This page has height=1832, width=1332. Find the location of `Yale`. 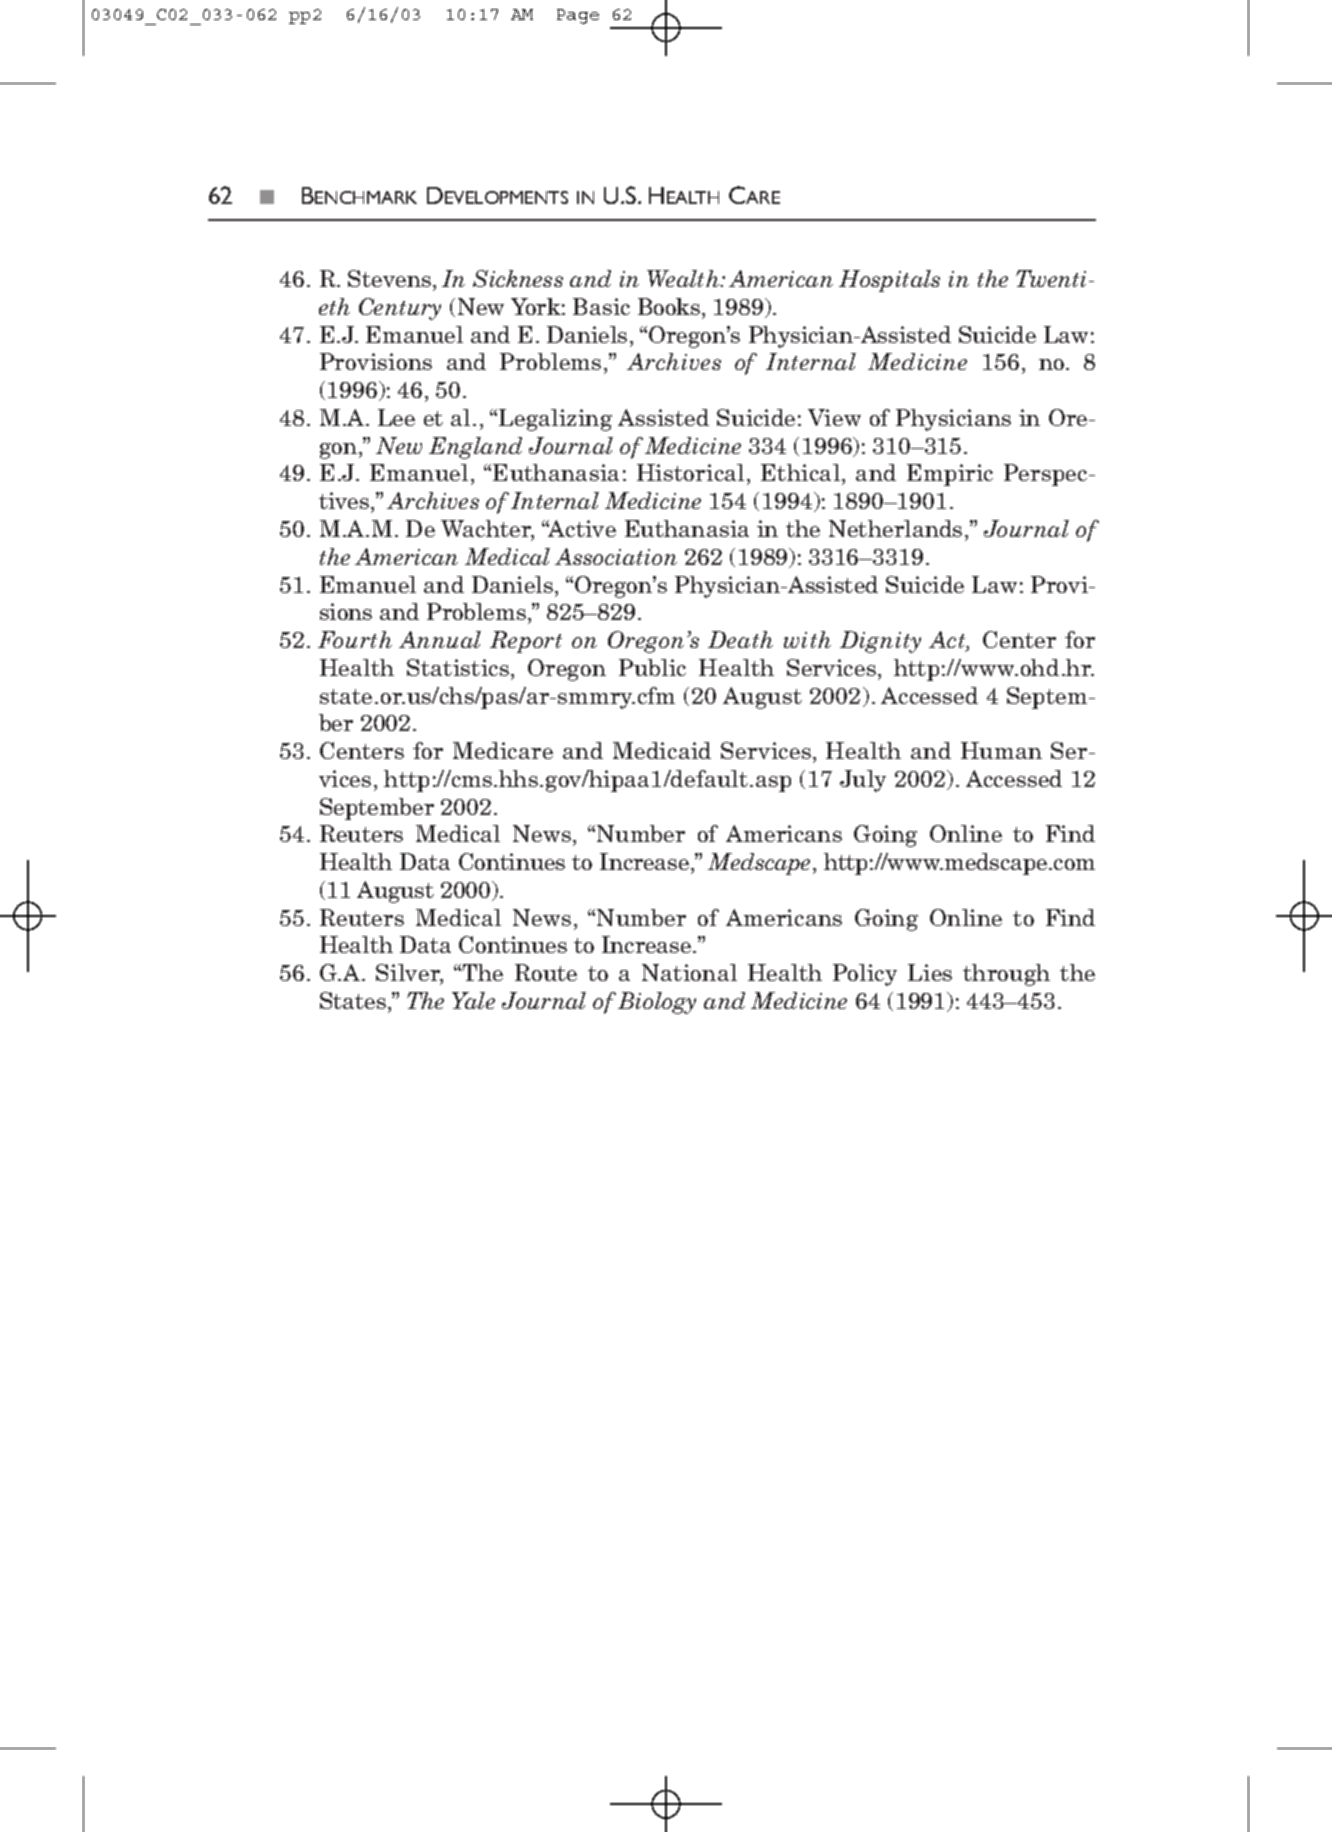

Yale is located at coordinates (473, 1000).
